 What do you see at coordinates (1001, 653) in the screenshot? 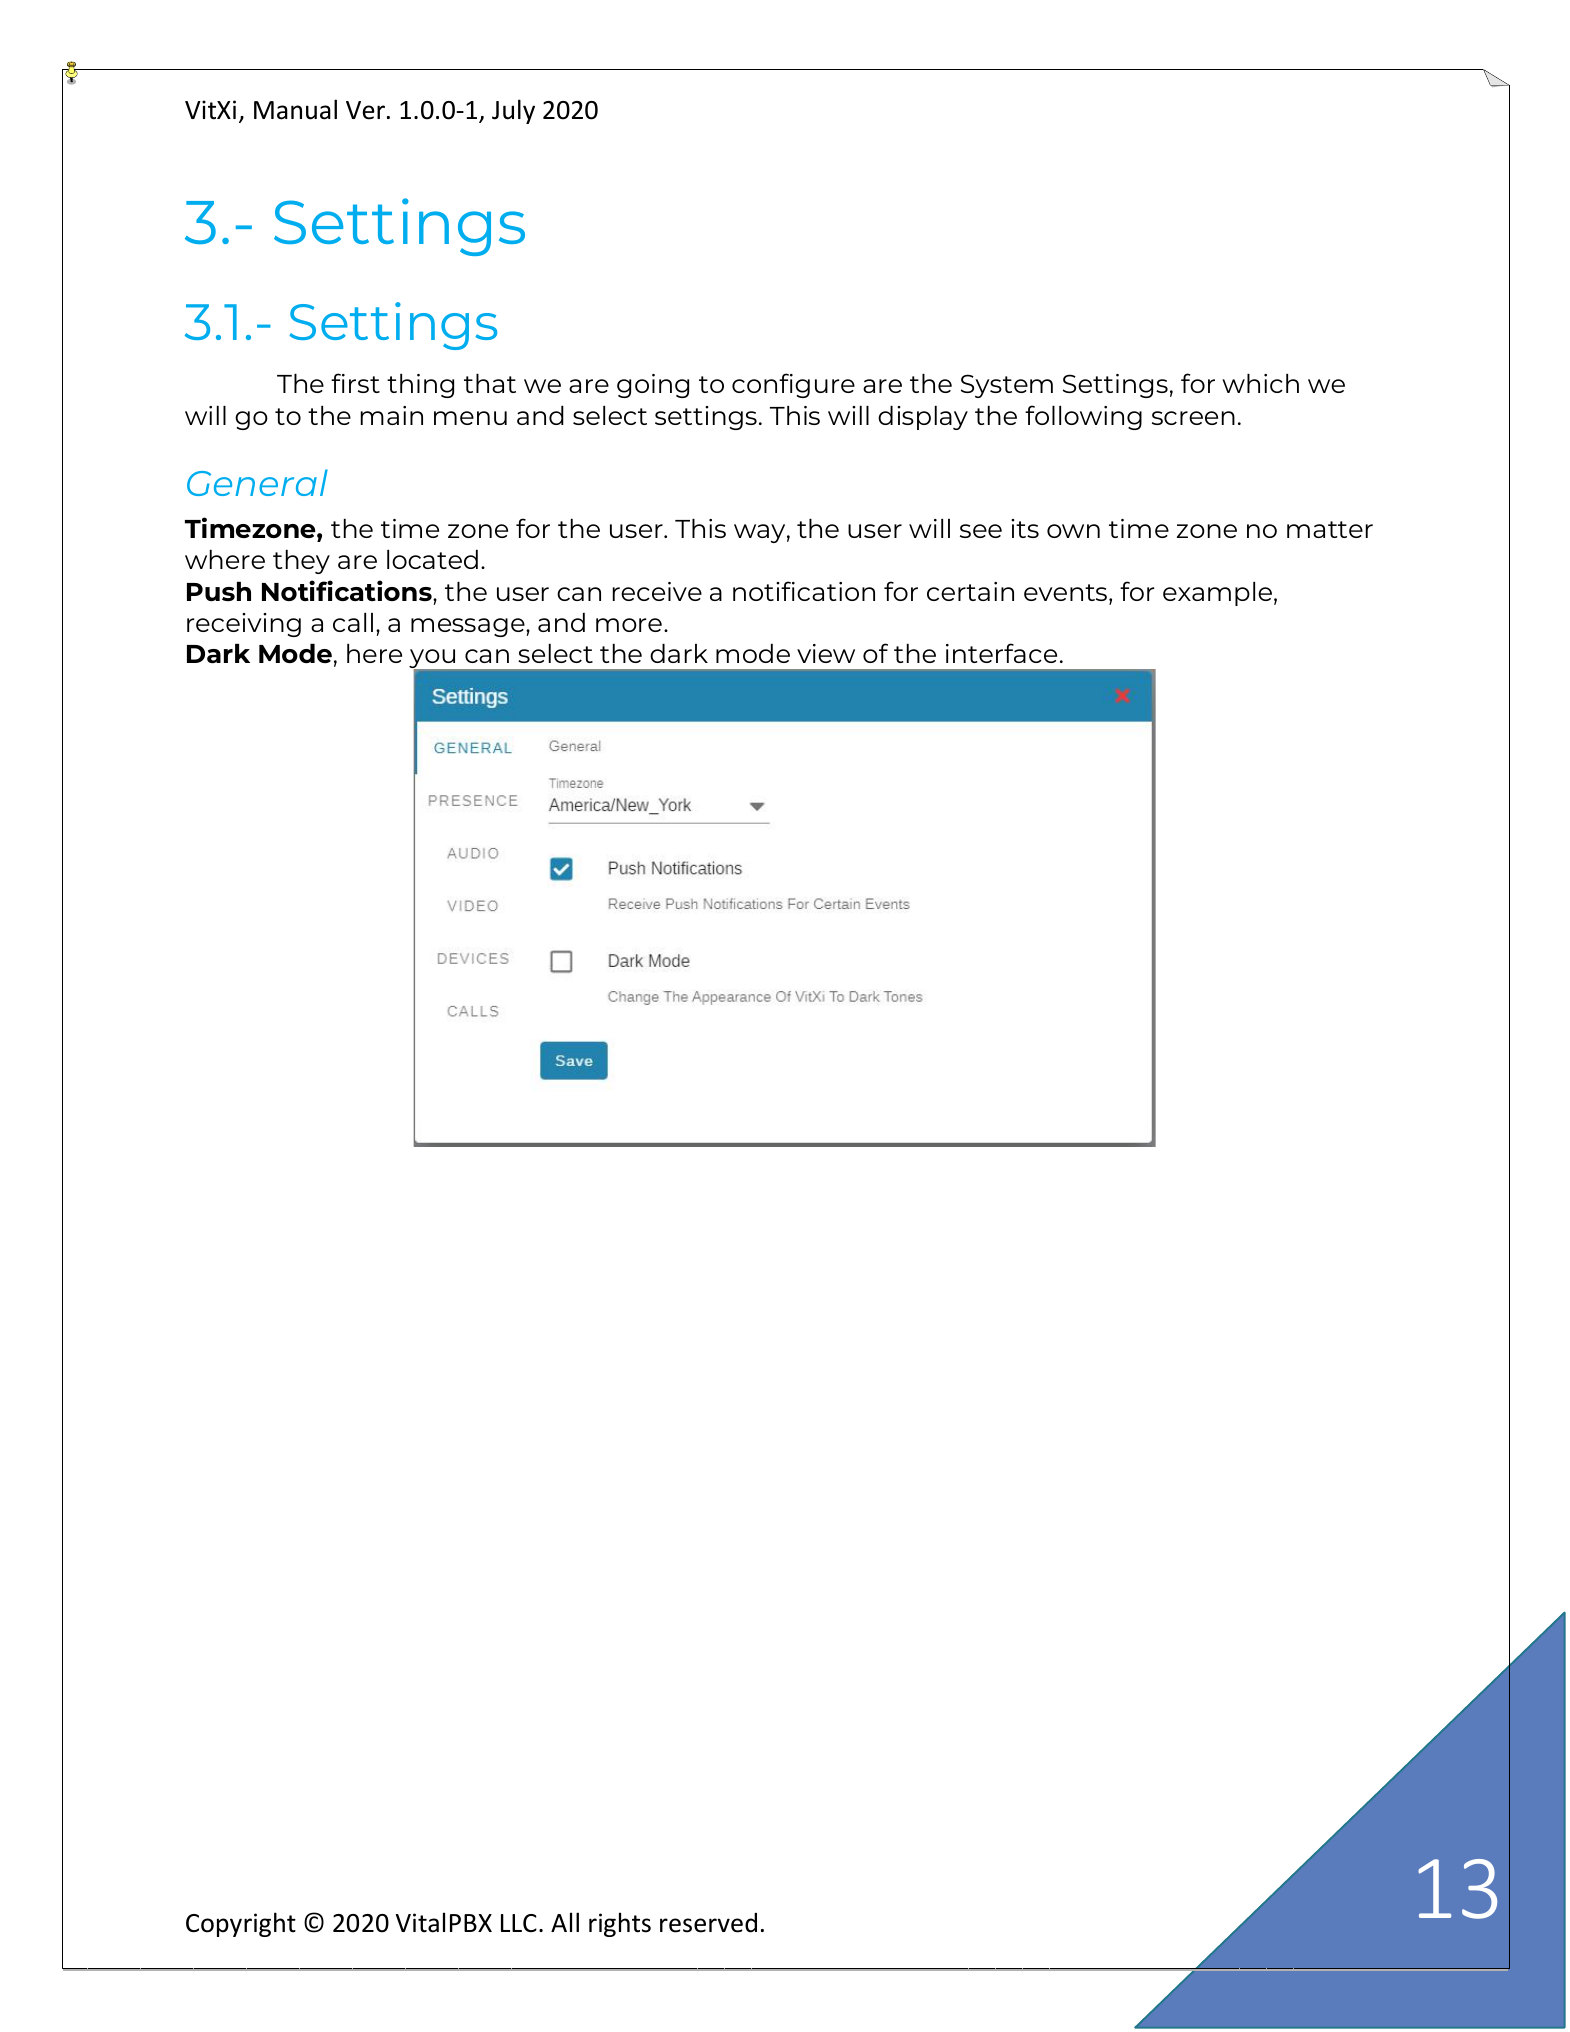
I see `interface` at bounding box center [1001, 653].
